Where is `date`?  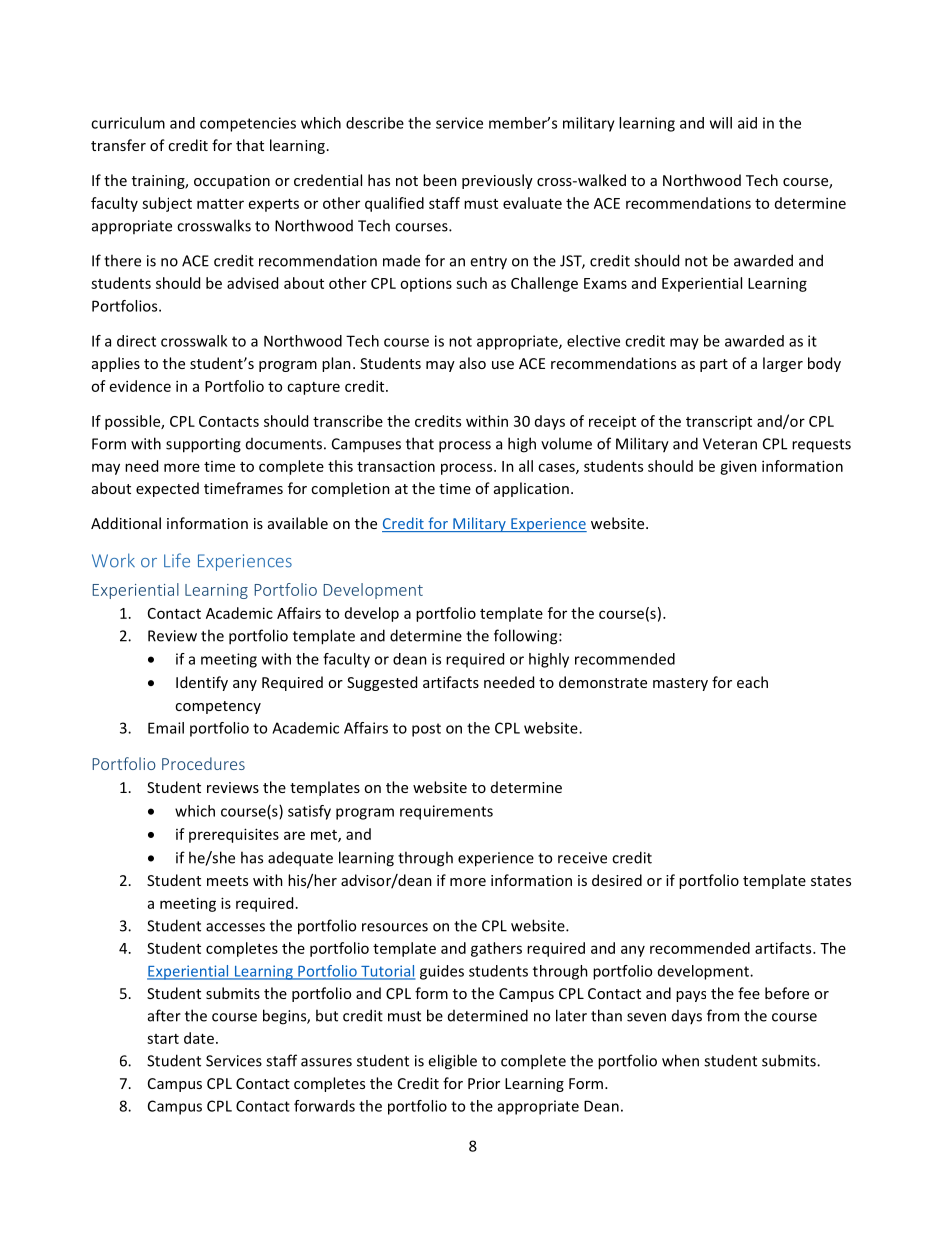
date is located at coordinates (199, 1038).
